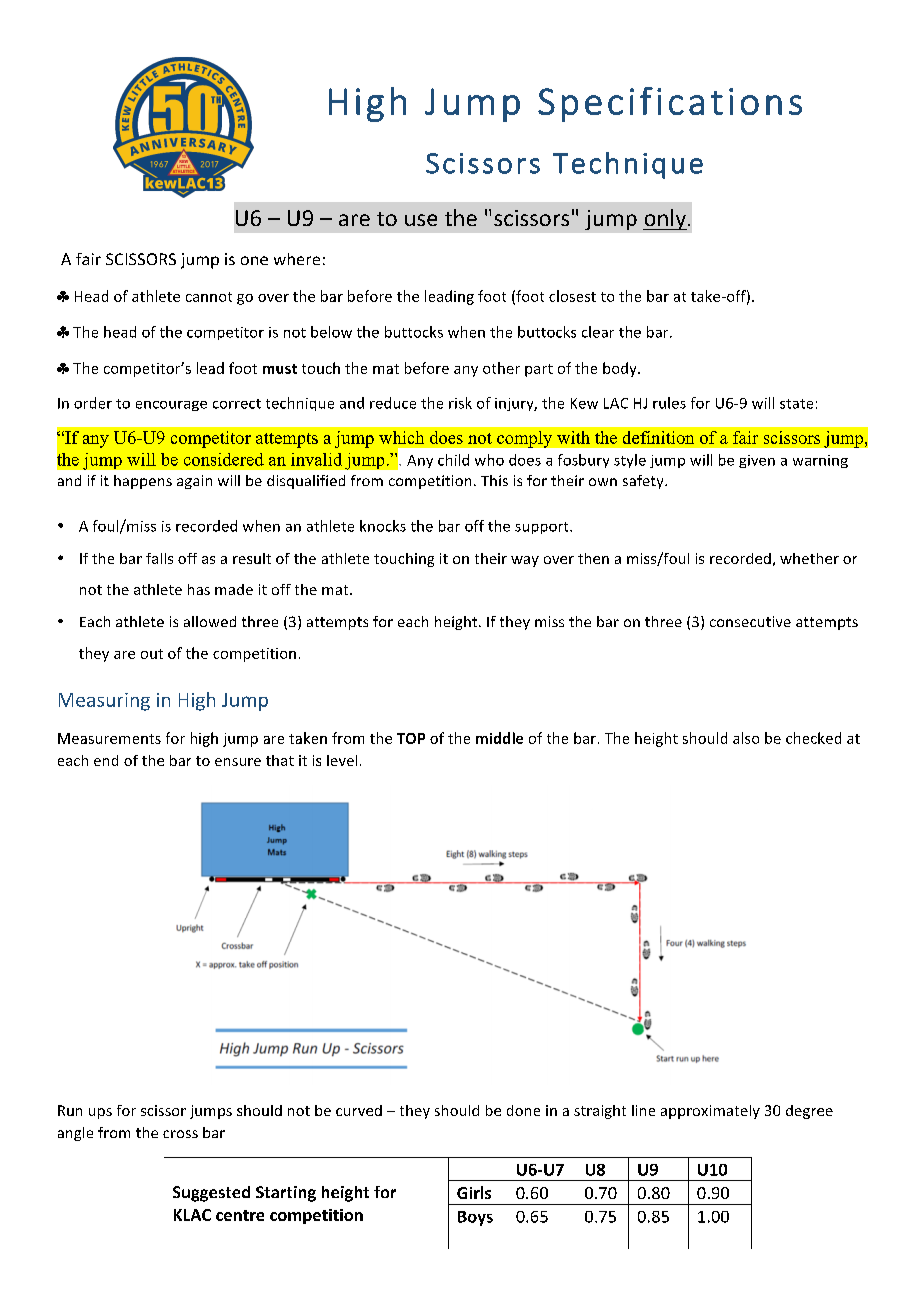 This image has width=924, height=1308. I want to click on out, so click(152, 654).
